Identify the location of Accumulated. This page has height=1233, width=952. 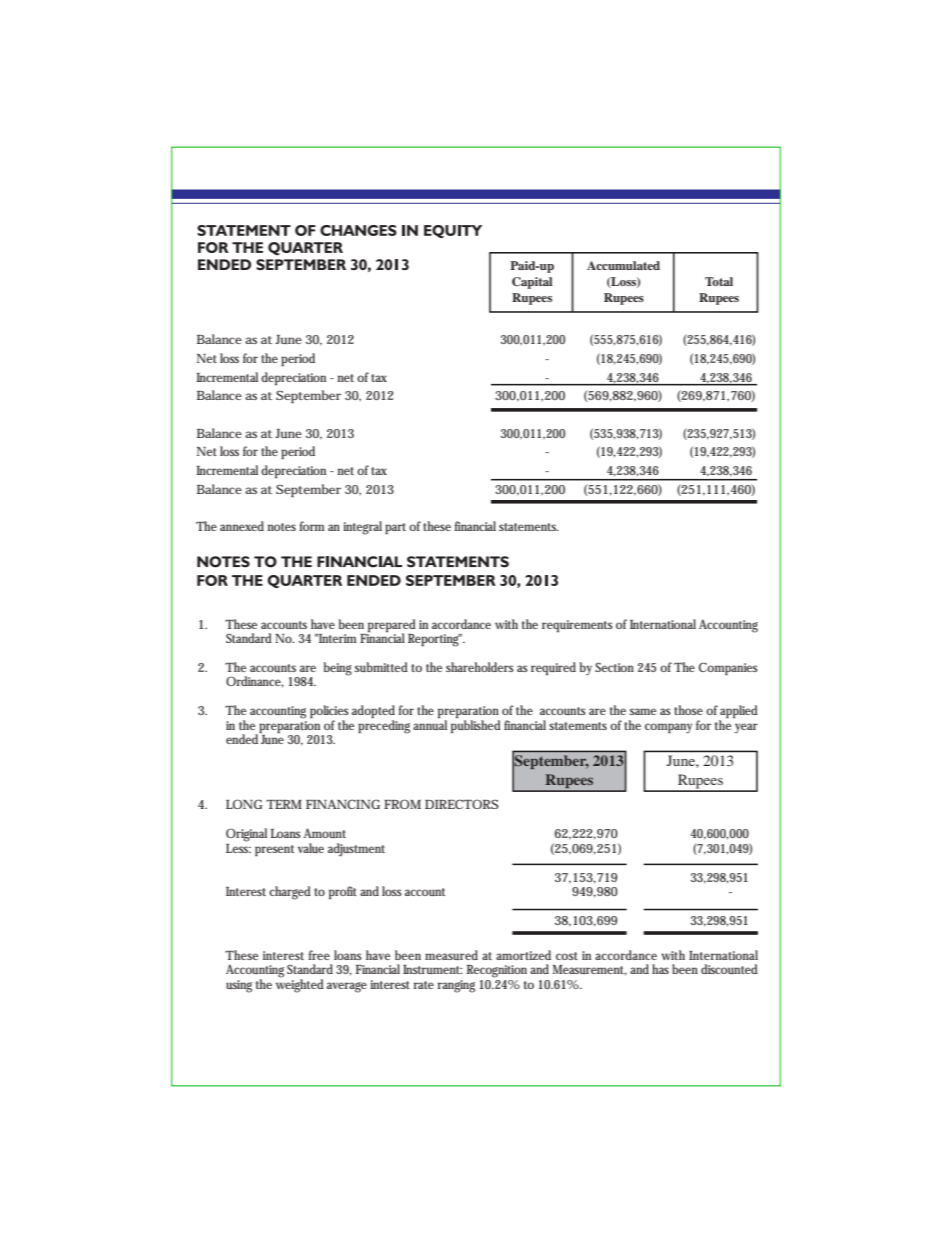
(623, 265).
